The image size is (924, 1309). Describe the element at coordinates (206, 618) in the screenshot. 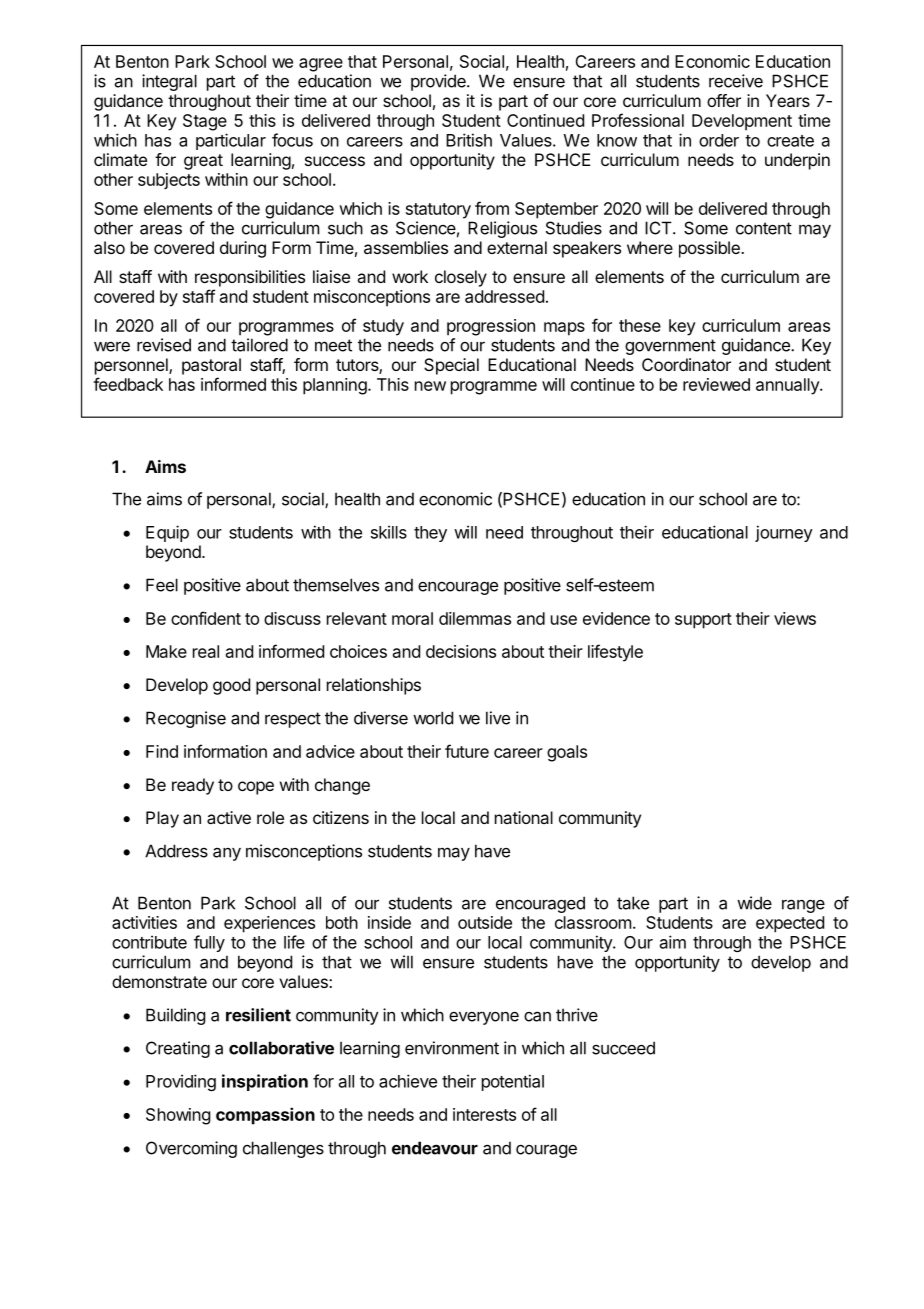

I see `confident` at that location.
